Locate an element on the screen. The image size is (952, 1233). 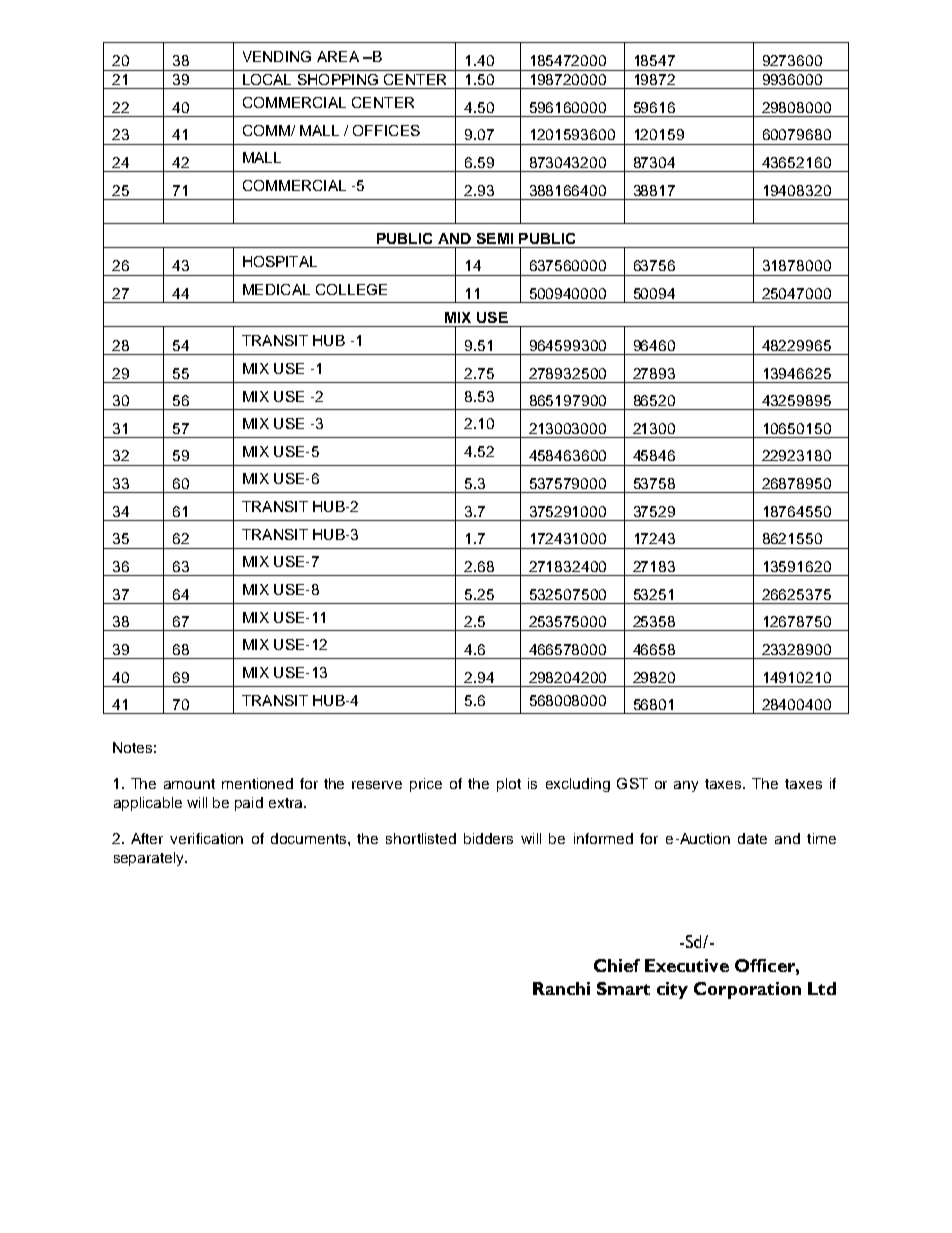
SEMI is located at coordinates (495, 238).
